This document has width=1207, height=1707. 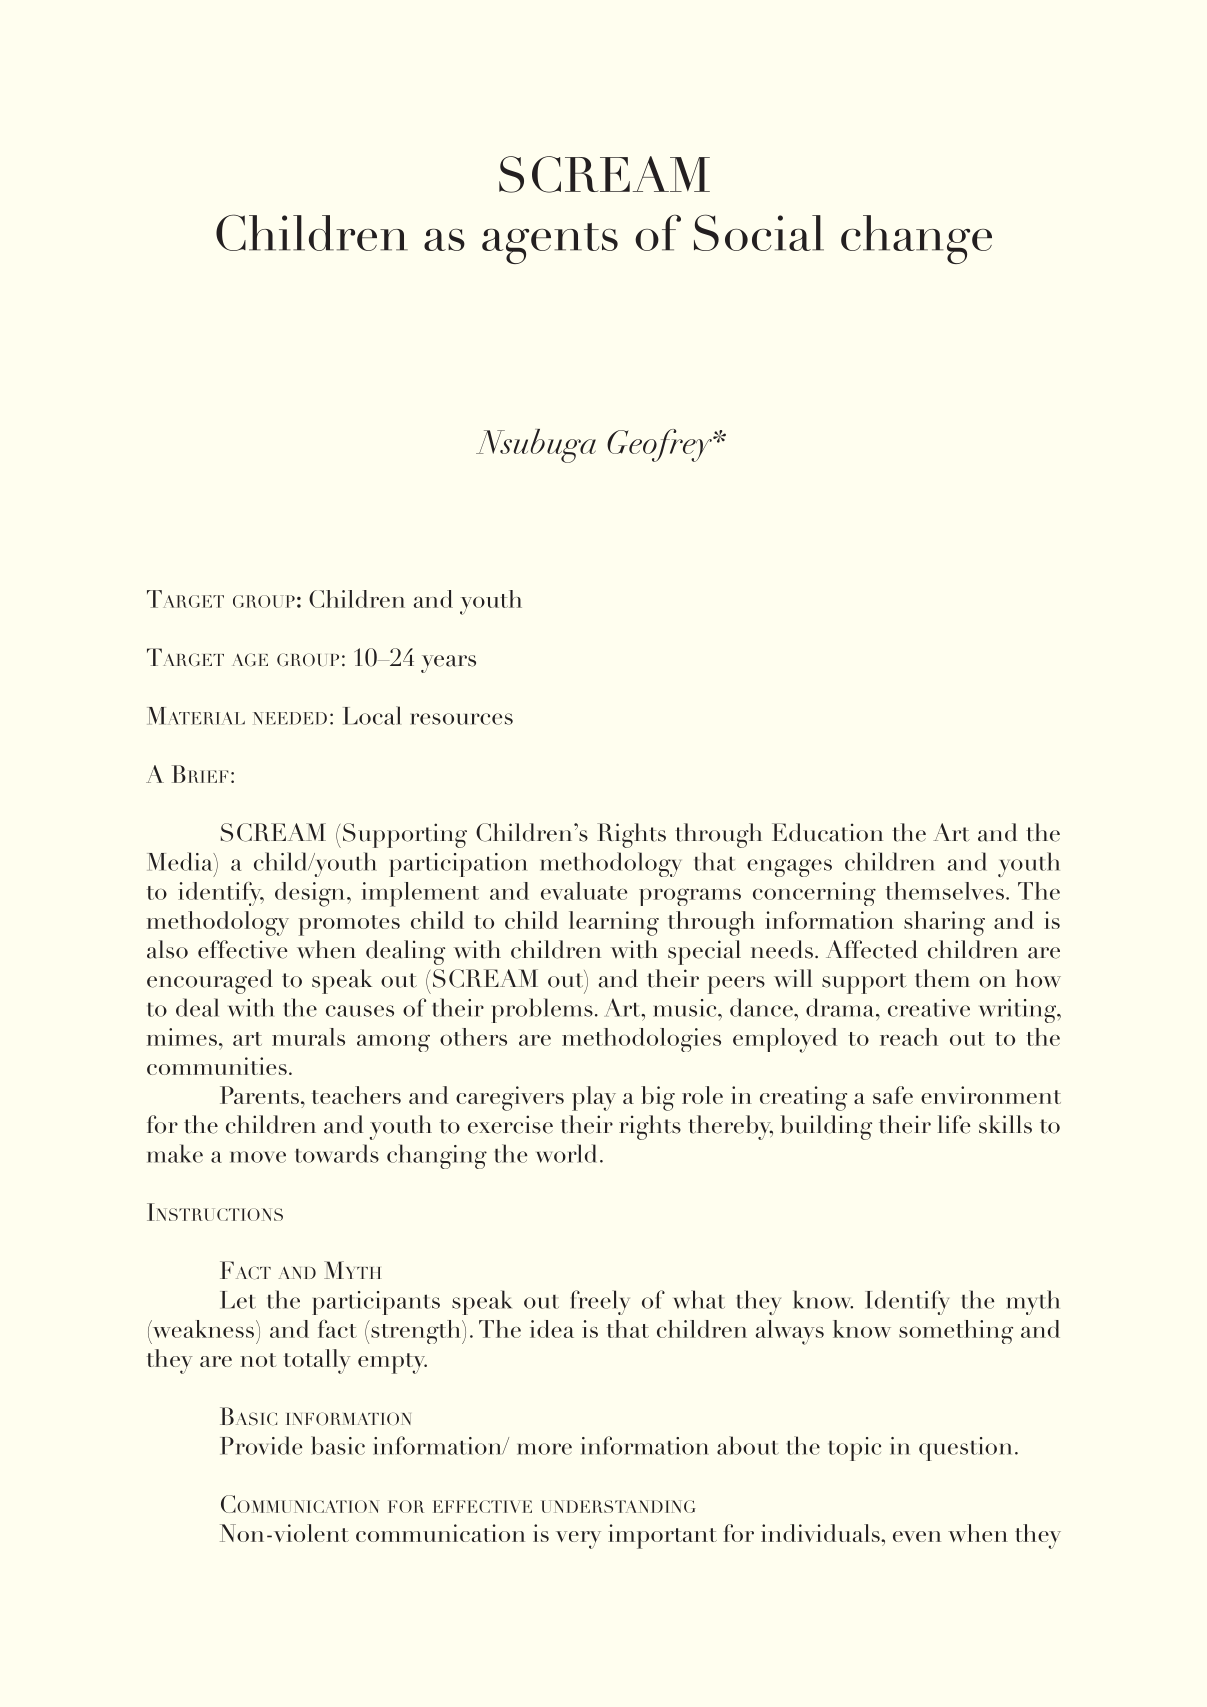 I want to click on Social, so click(x=759, y=232).
